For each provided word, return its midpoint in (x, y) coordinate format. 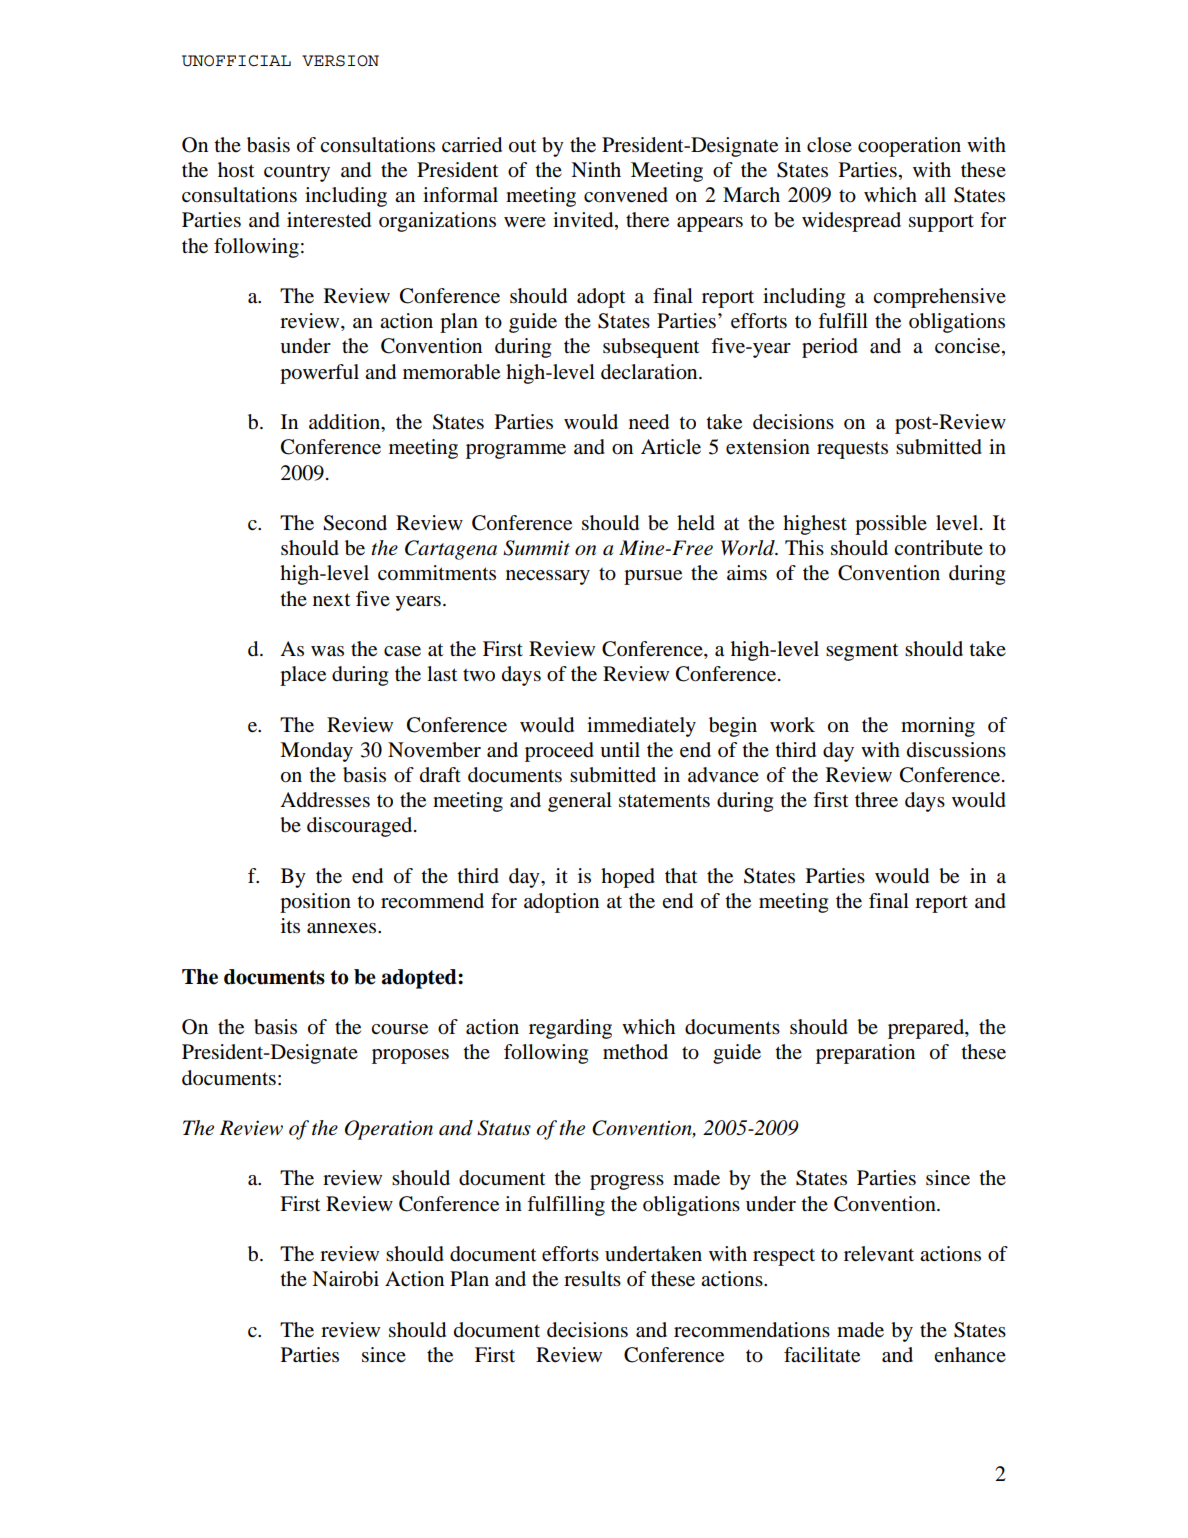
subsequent (651, 348)
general (580, 802)
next (332, 599)
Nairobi (345, 1279)
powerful (319, 374)
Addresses (325, 800)
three (876, 800)
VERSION (340, 61)
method (635, 1052)
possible (891, 525)
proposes (410, 1056)
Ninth (596, 169)
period (830, 348)
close (829, 145)
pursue (653, 577)
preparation (865, 1054)
